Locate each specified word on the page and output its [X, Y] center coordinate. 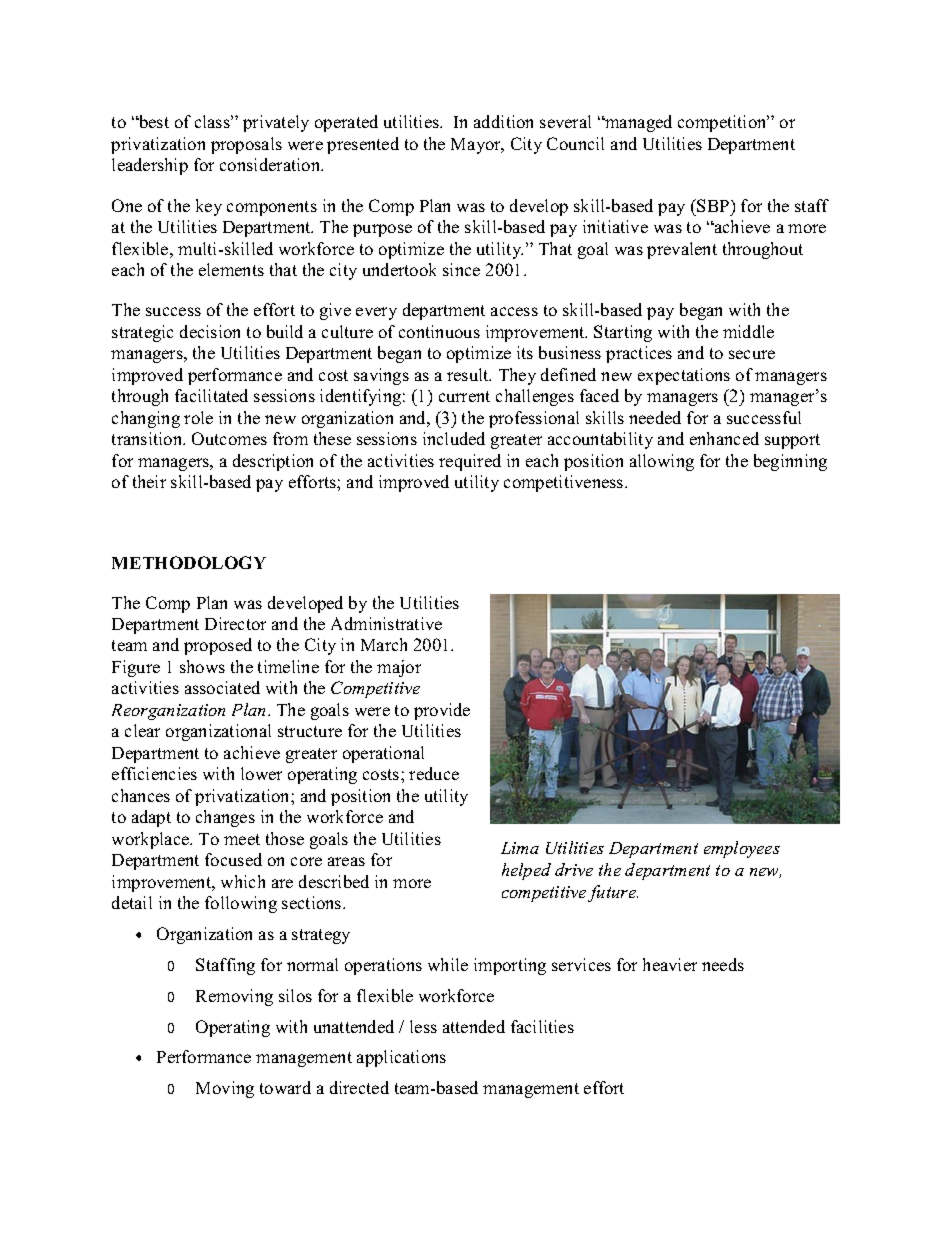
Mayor [477, 146]
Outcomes [229, 438]
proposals [246, 145]
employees [742, 849]
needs [723, 964]
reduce [434, 773]
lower [261, 773]
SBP [713, 205]
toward [285, 1087]
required [470, 462]
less [423, 1026]
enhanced [724, 438]
